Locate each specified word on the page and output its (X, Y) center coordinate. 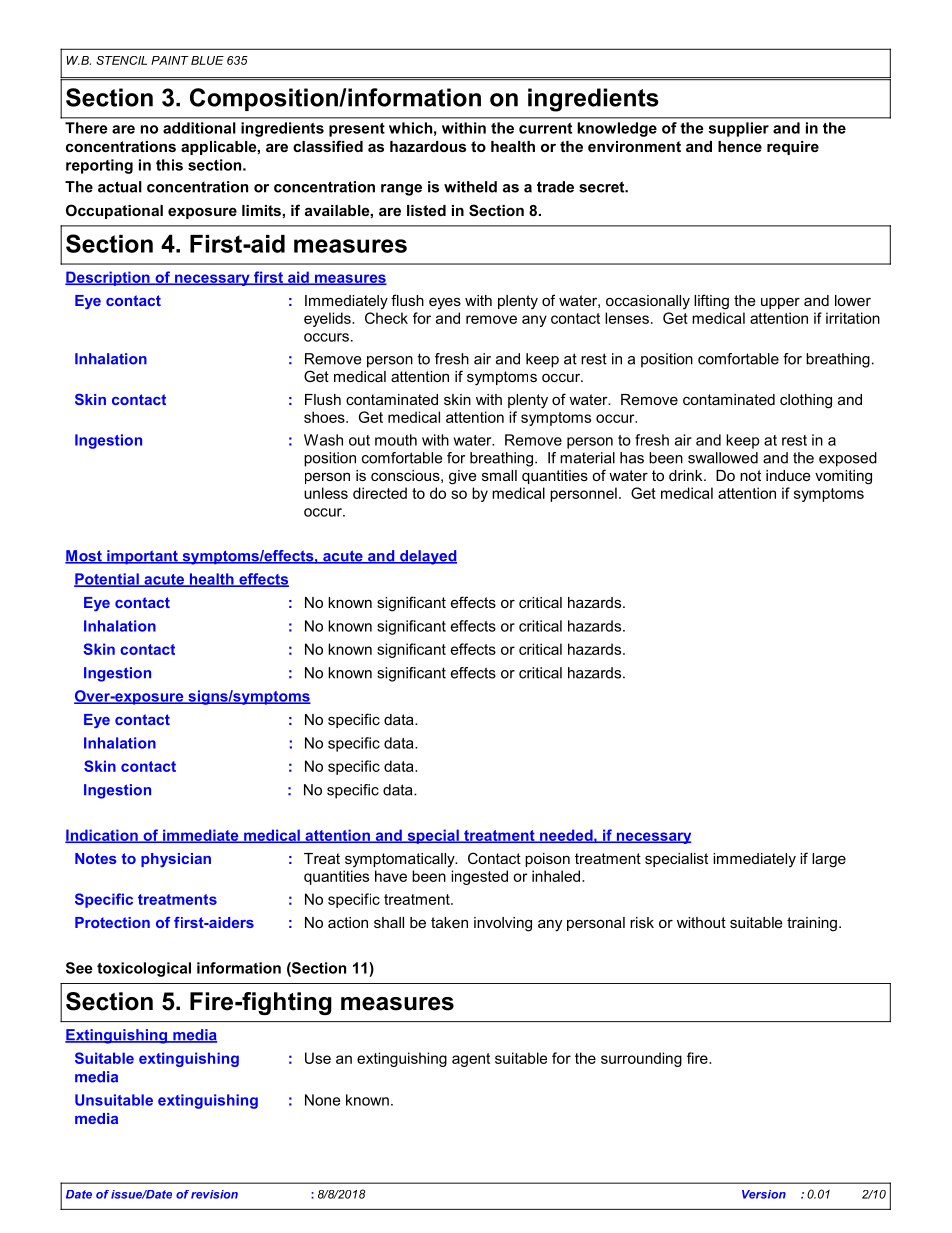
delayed (427, 557)
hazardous (428, 146)
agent (471, 1060)
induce (788, 475)
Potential (107, 580)
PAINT (170, 60)
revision (214, 1194)
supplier (739, 129)
